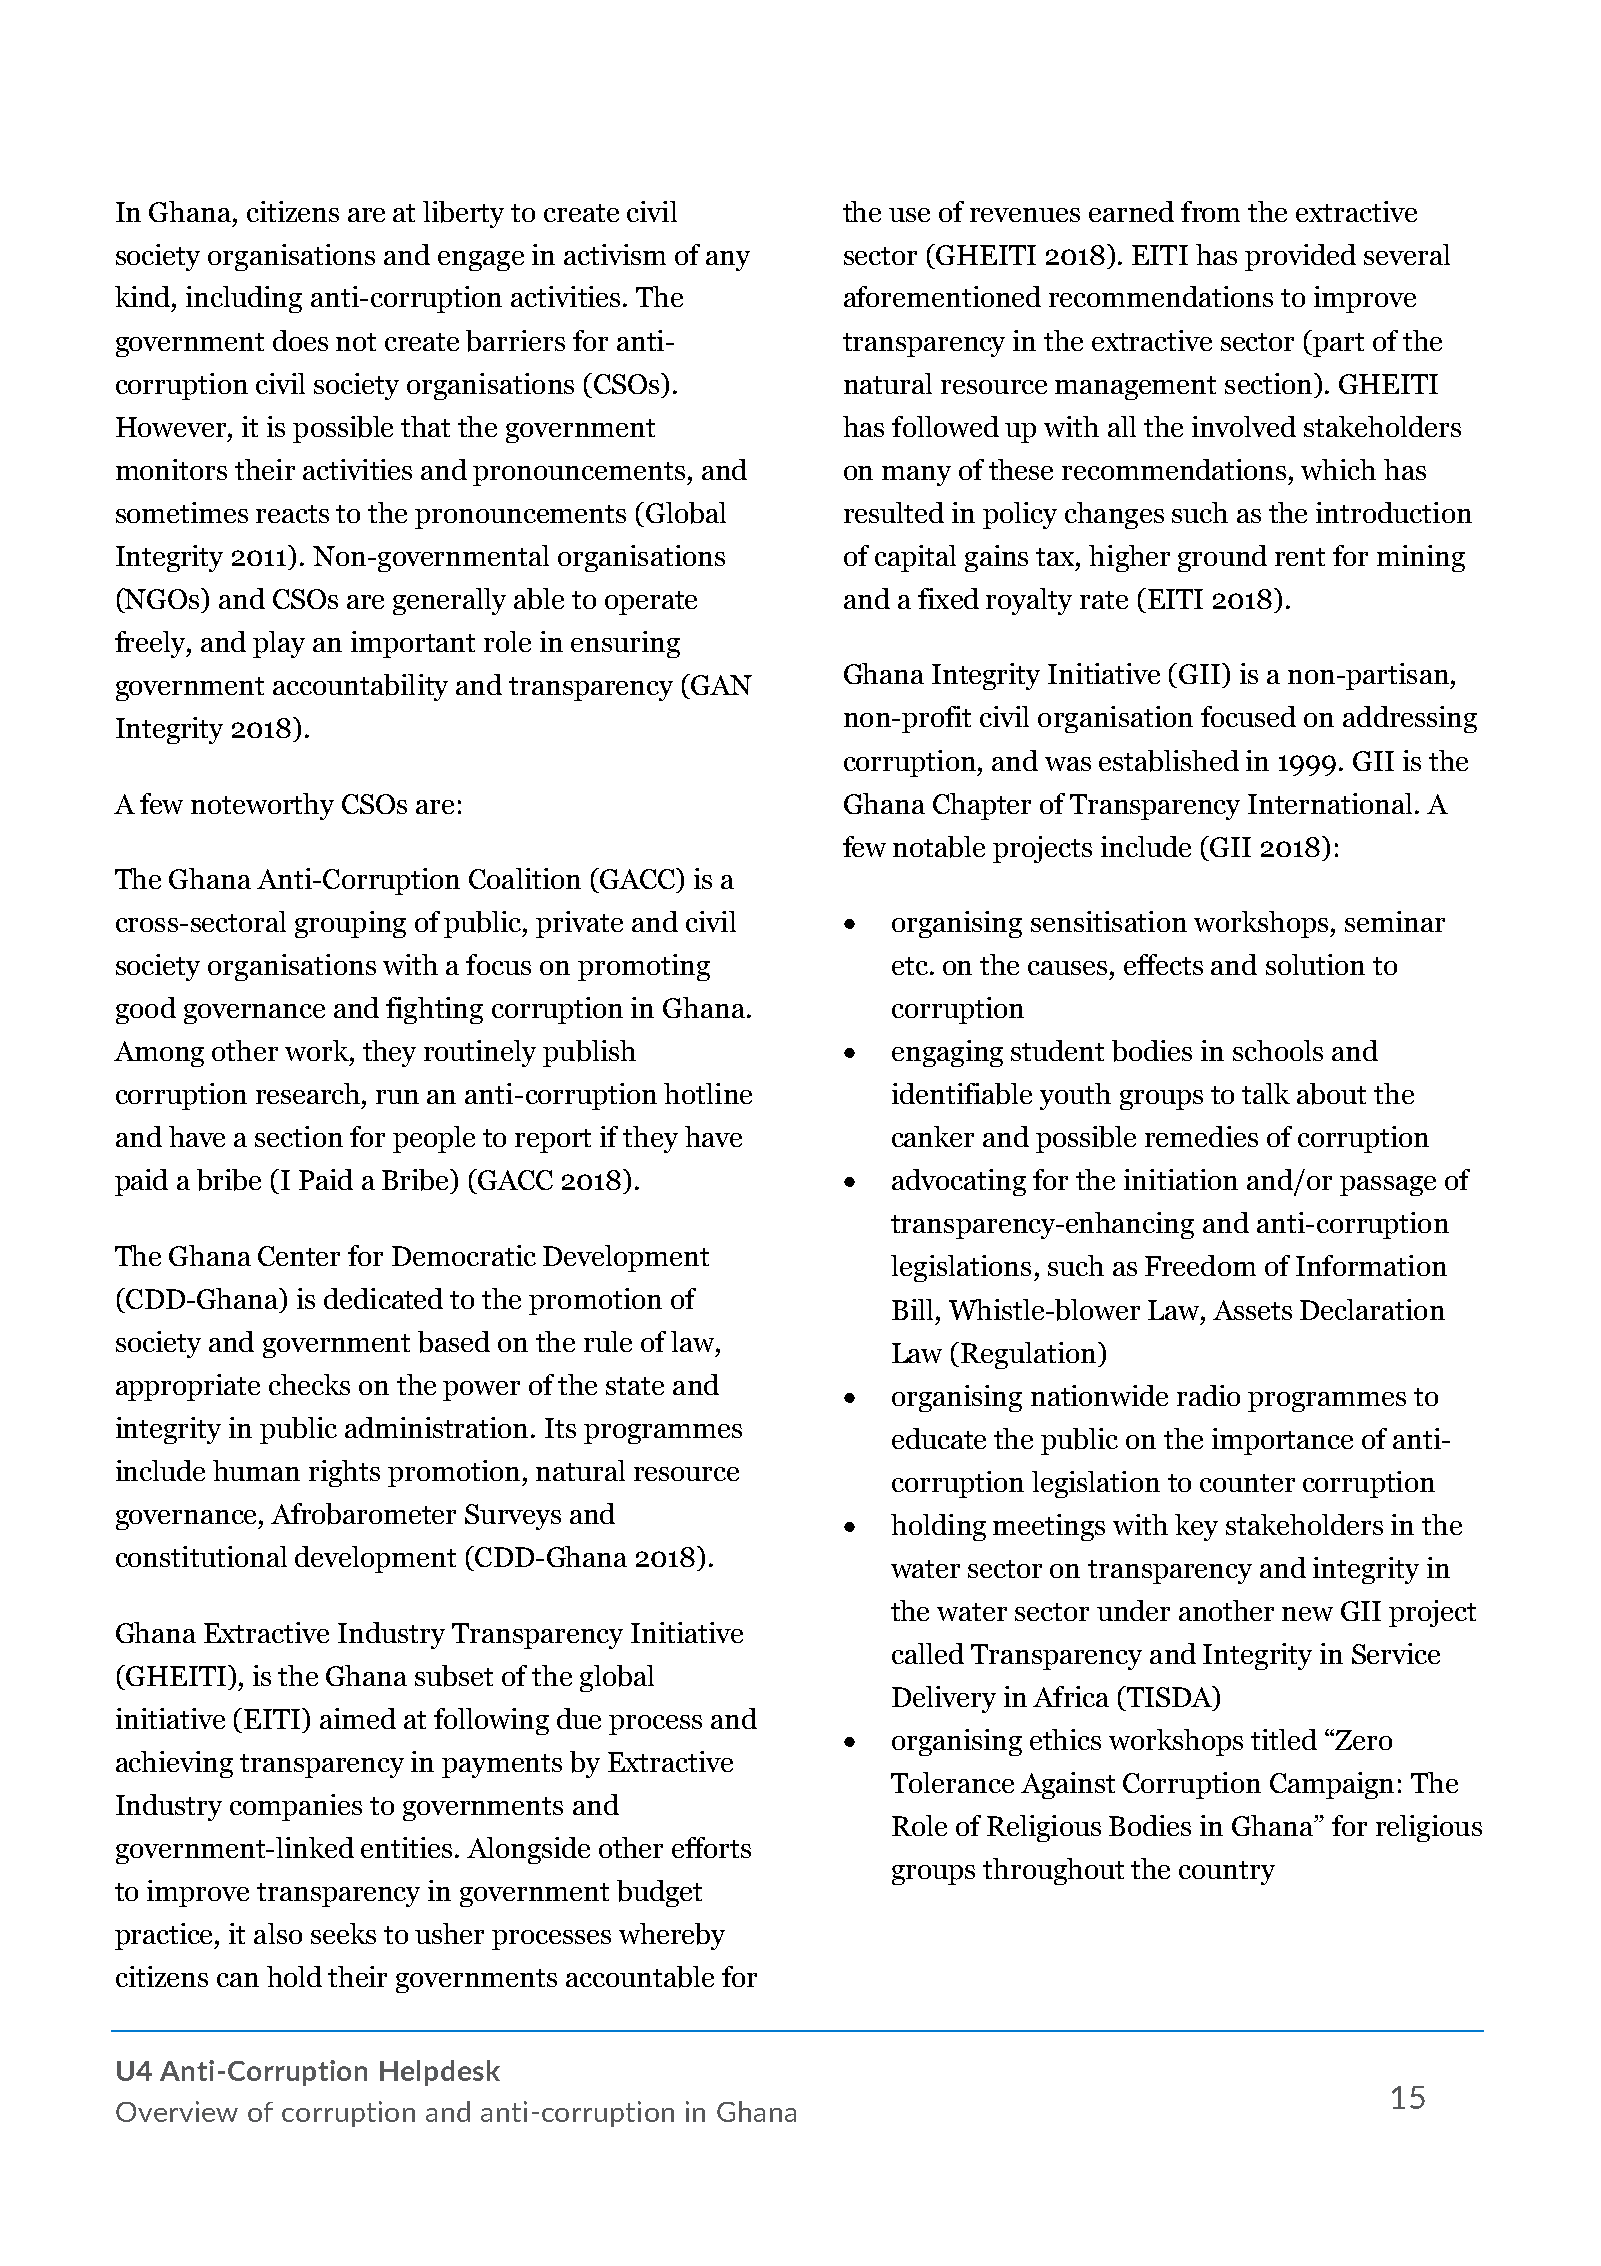 The width and height of the page is (1601, 2266). I want to click on accountability, so click(360, 687).
